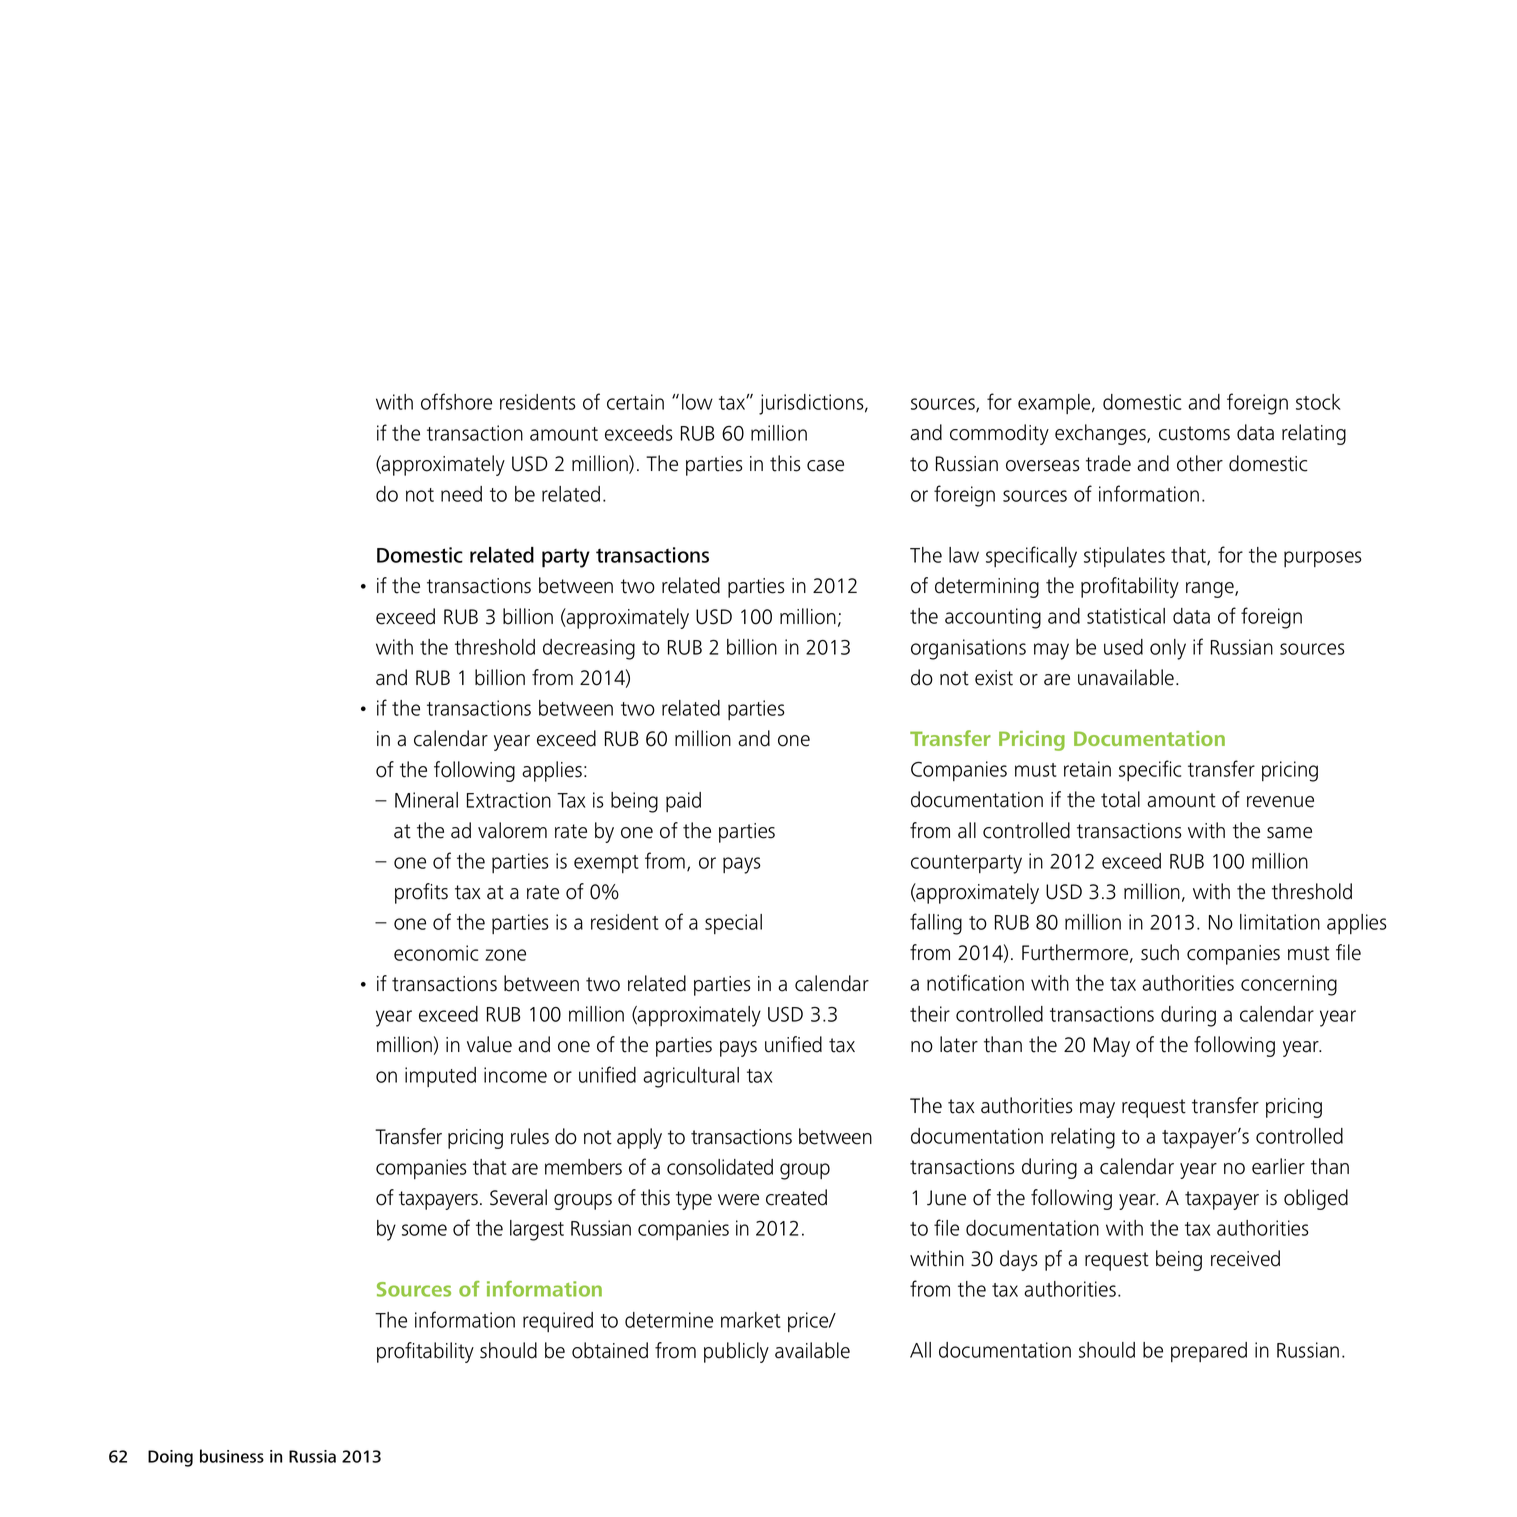 This screenshot has width=1517, height=1517. What do you see at coordinates (456, 401) in the screenshot?
I see `offshore` at bounding box center [456, 401].
